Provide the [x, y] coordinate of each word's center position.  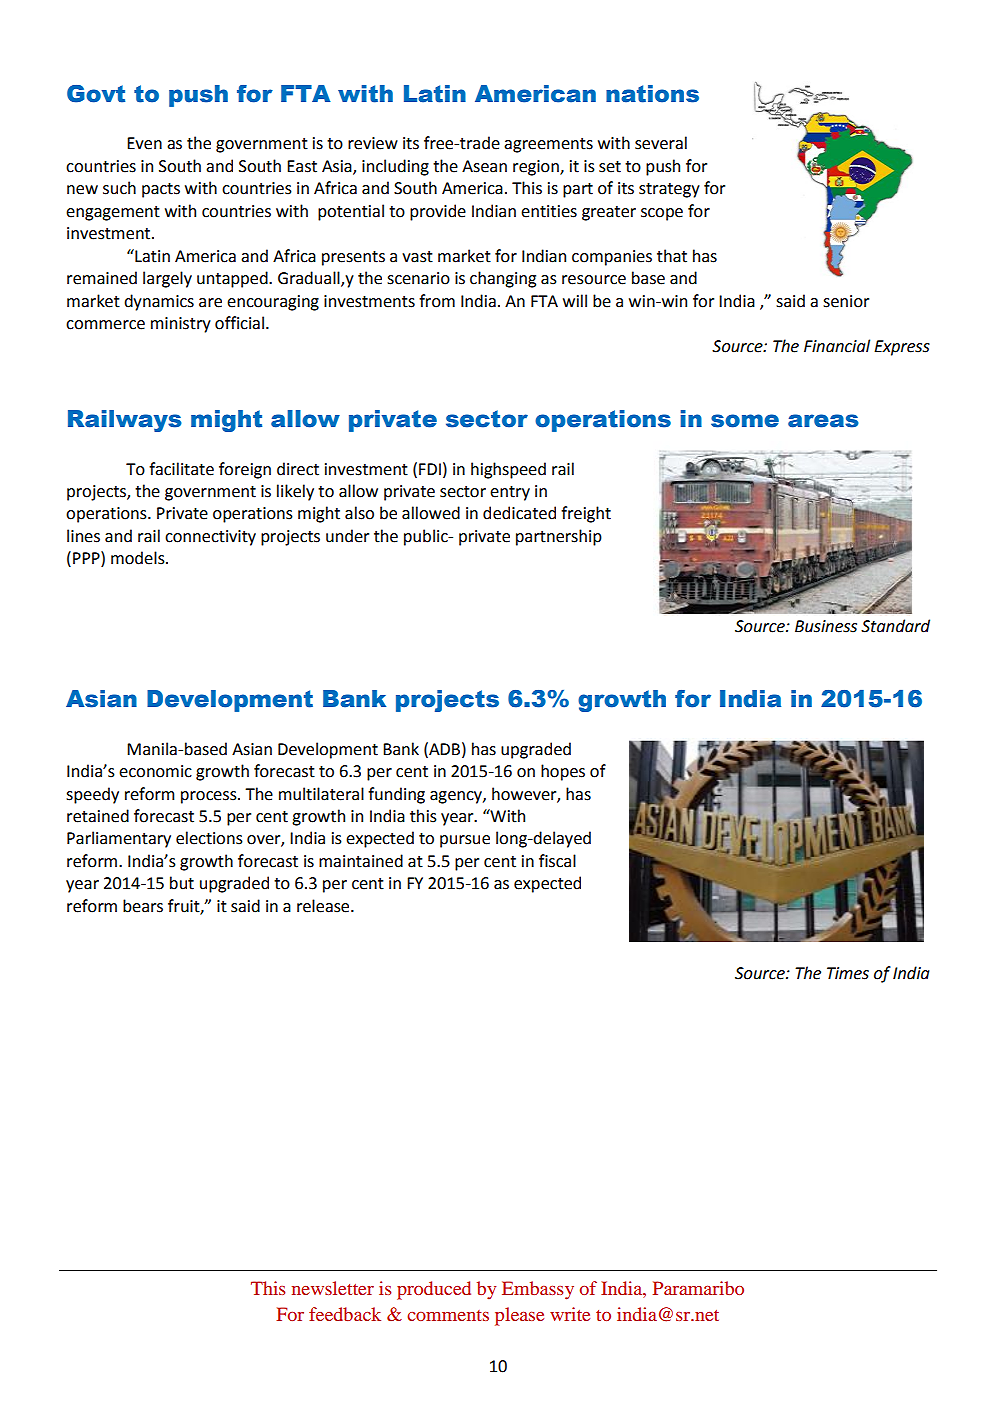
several [661, 143]
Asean [484, 166]
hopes [563, 772]
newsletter [333, 1288]
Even [144, 143]
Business [826, 626]
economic [155, 771]
